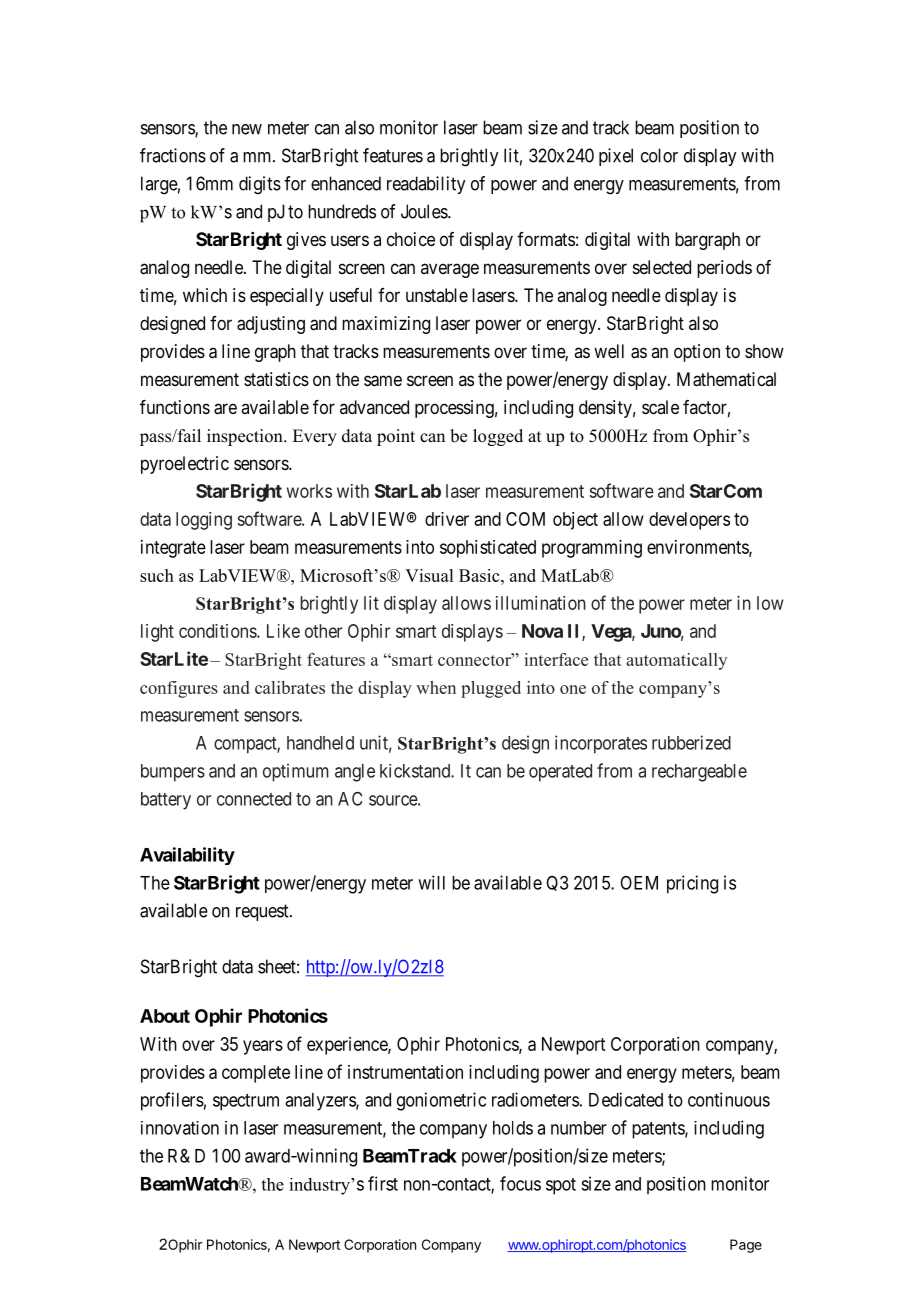 The width and height of the image is (924, 1308). Describe the element at coordinates (659, 155) in the image. I see `color` at that location.
